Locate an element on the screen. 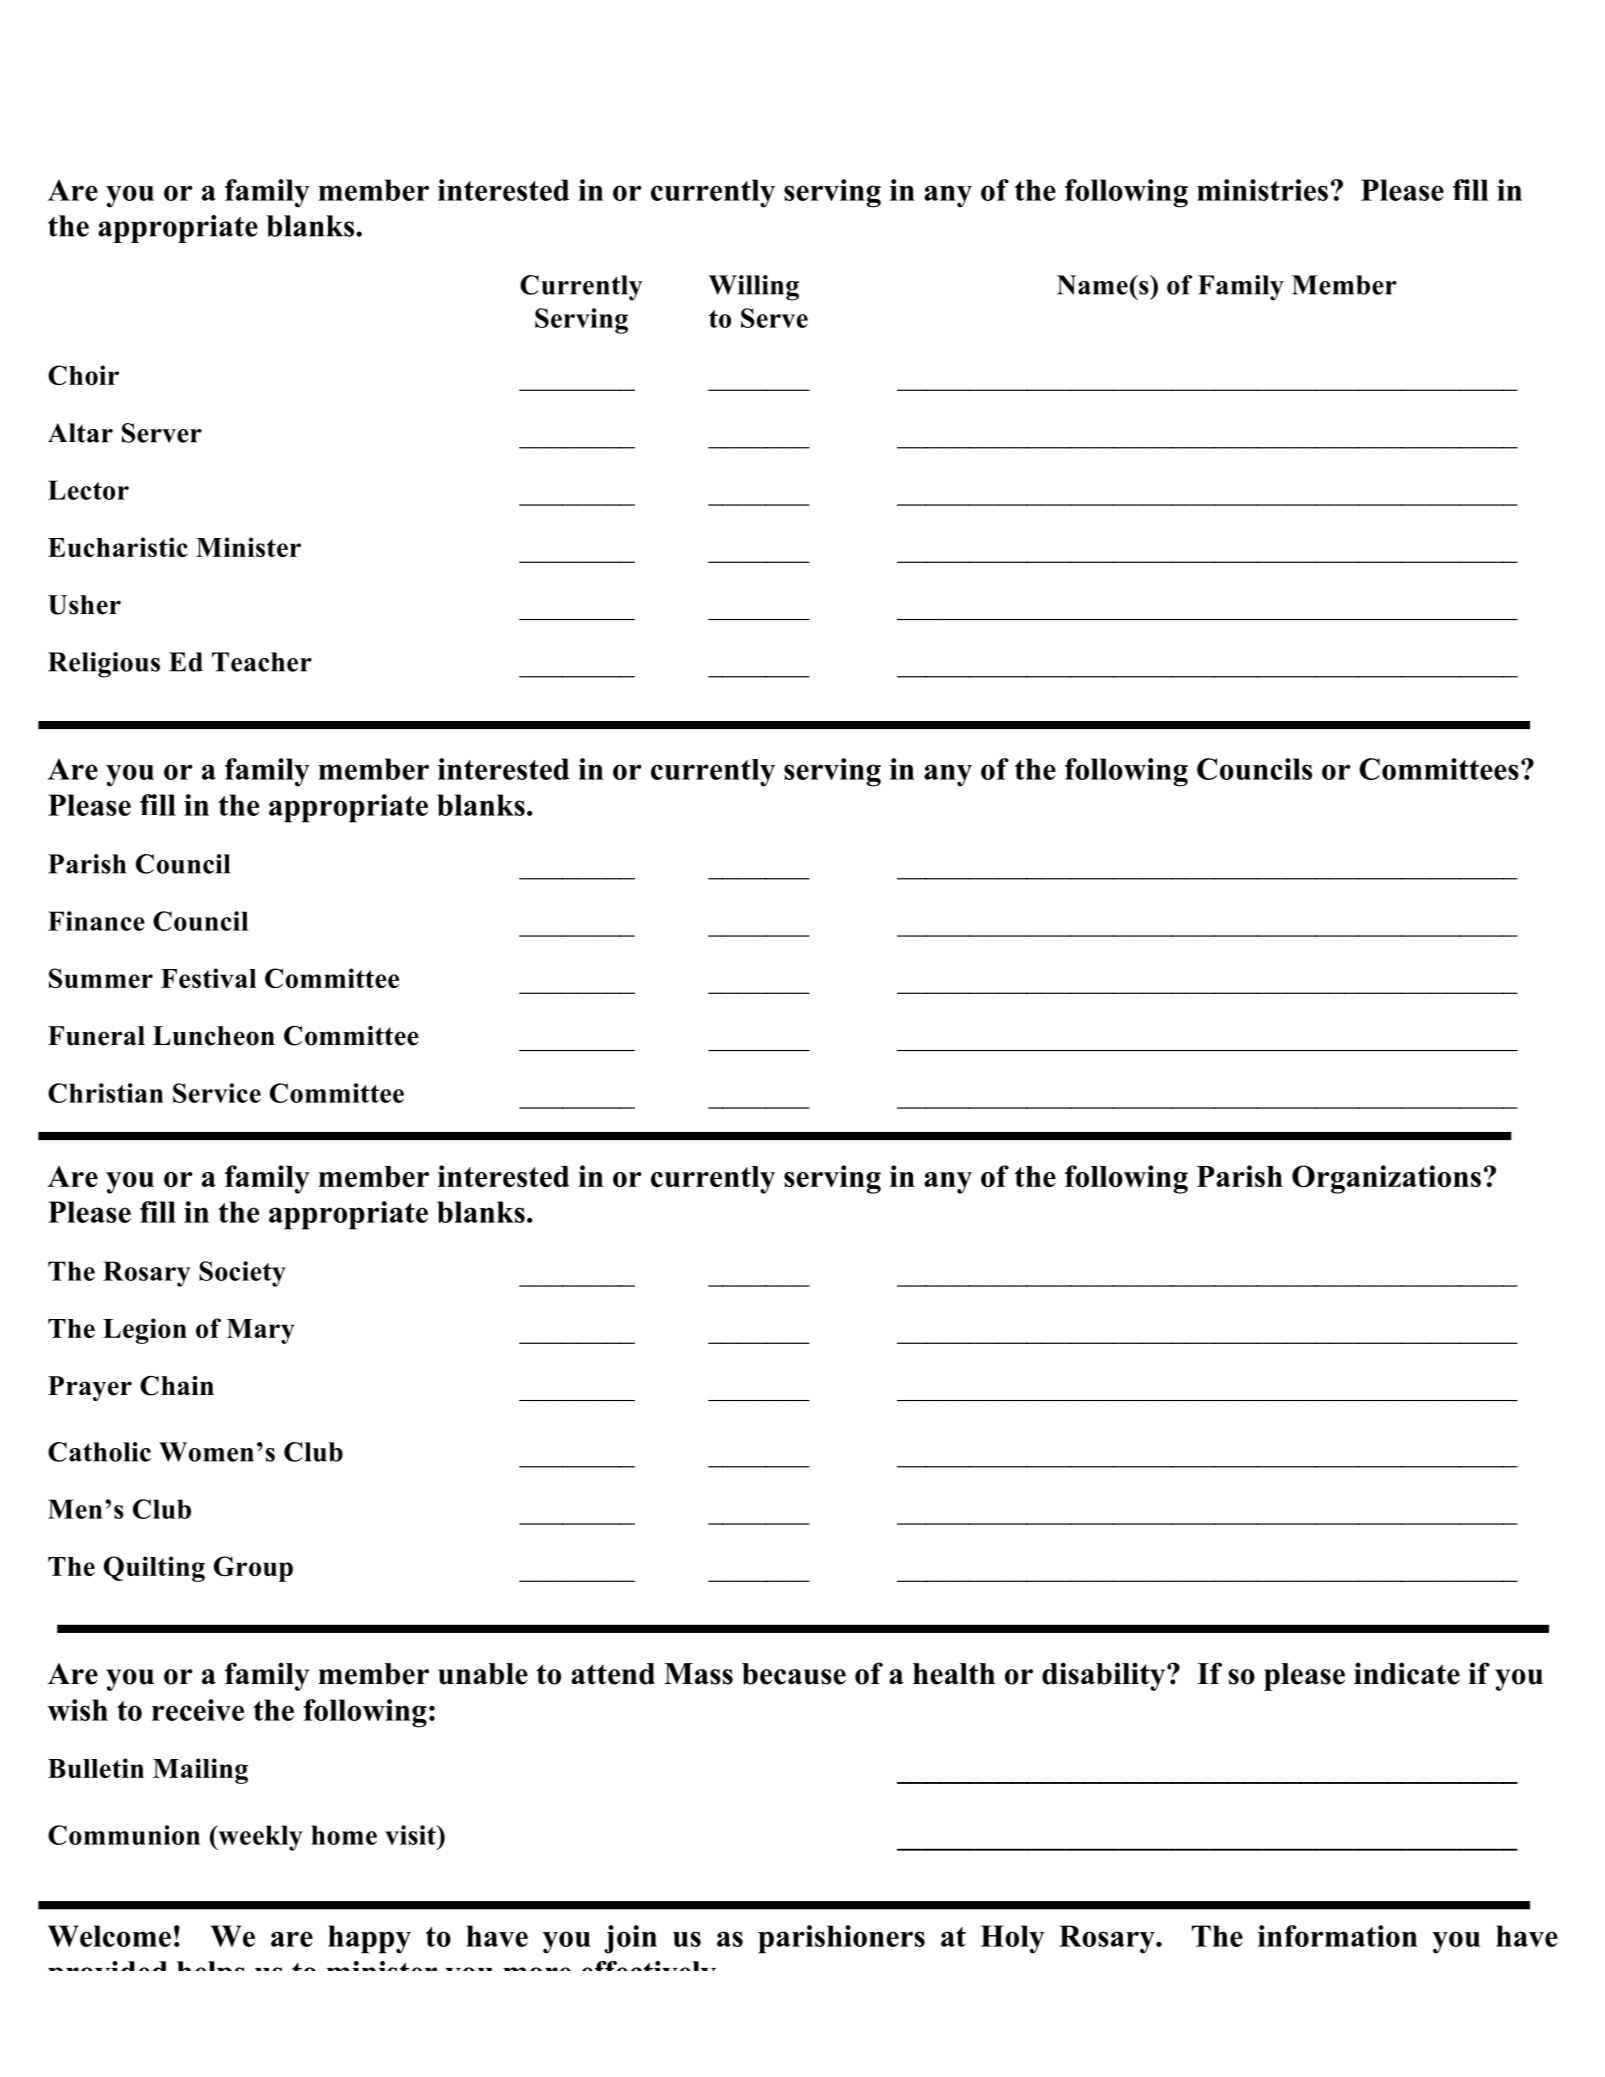  Organizations is located at coordinates (1386, 1179).
